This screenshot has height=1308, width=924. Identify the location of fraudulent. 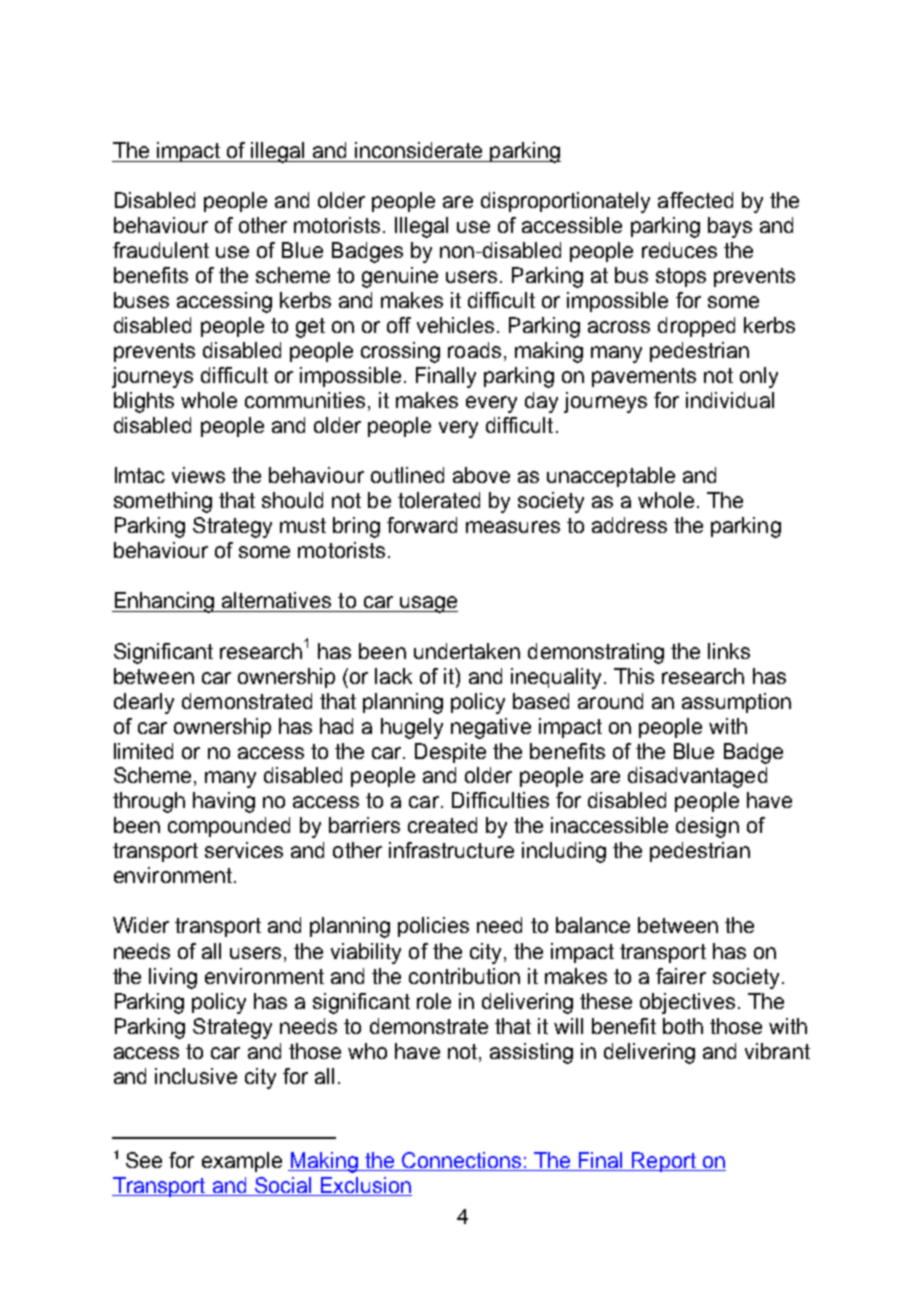
(161, 250).
